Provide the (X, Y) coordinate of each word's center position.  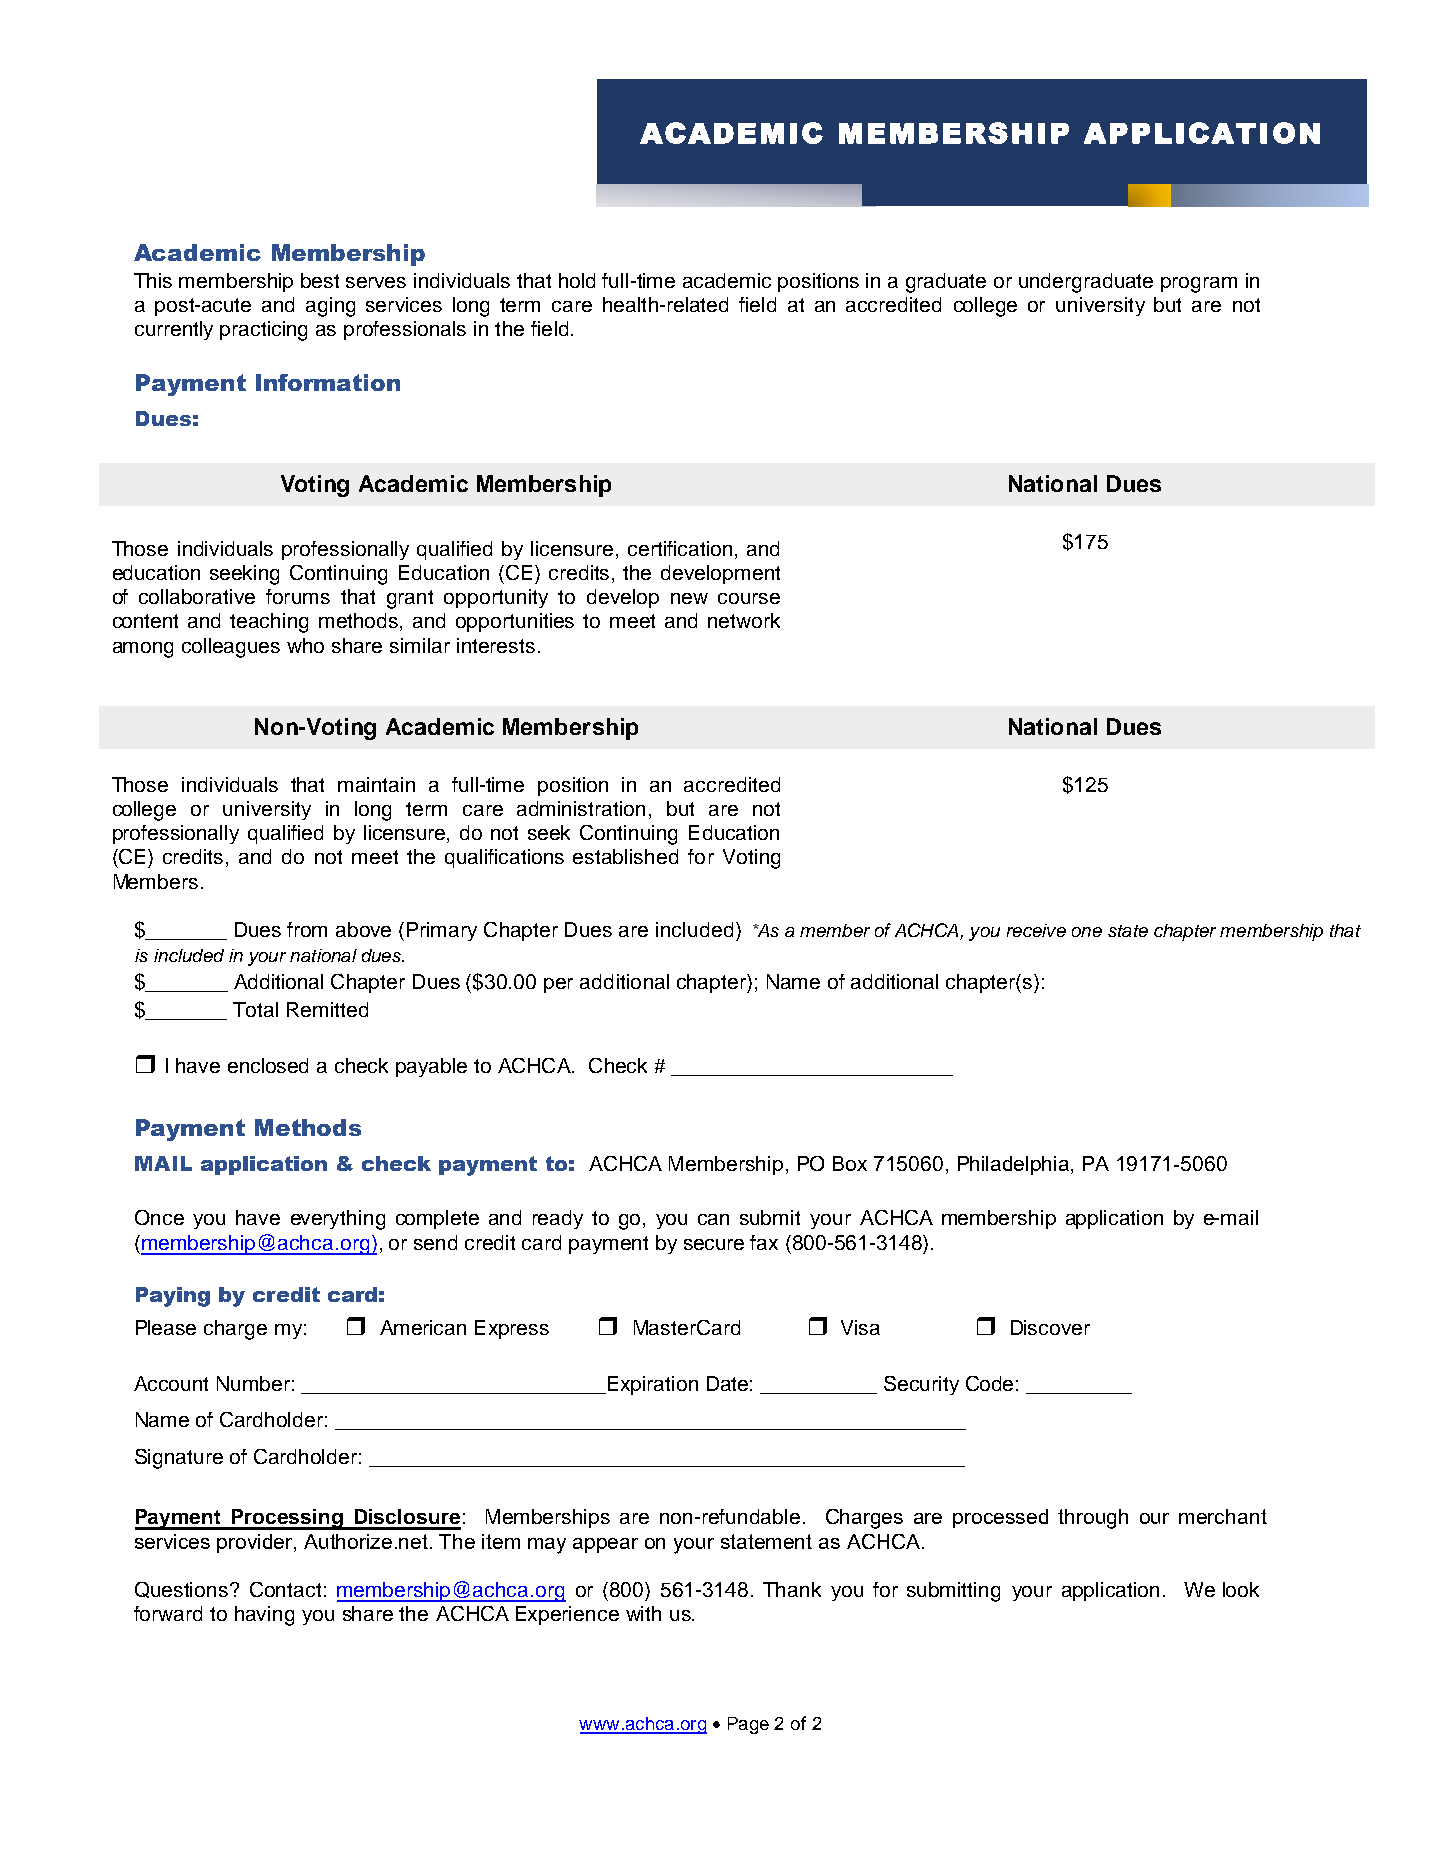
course (749, 598)
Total (255, 1009)
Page (748, 1725)
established (625, 856)
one (1087, 932)
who (305, 645)
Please (166, 1327)
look (1241, 1589)
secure (714, 1244)
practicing (263, 331)
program (1199, 285)
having (264, 1616)
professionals (405, 330)
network (744, 620)
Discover (1050, 1327)
